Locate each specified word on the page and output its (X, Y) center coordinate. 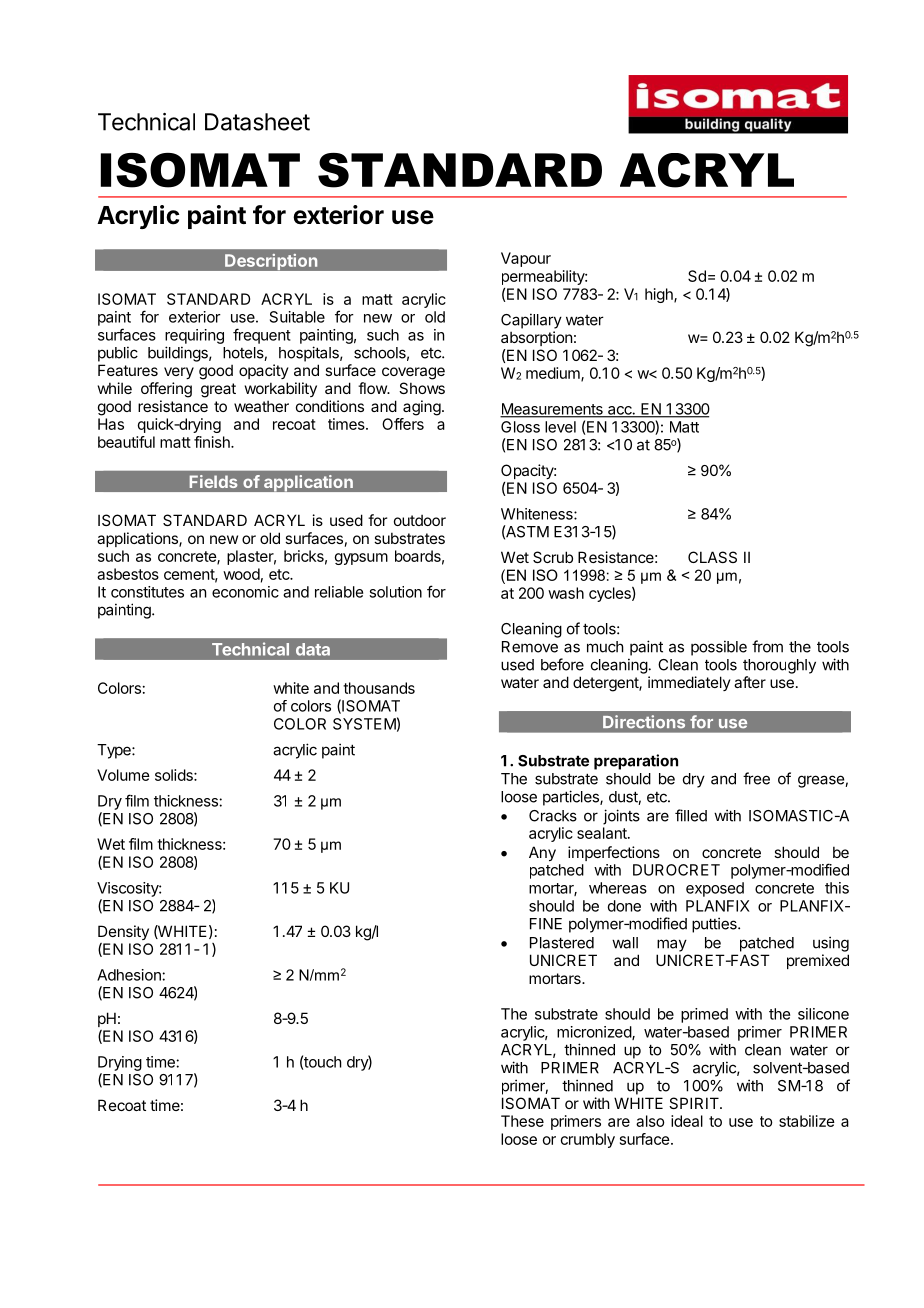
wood (241, 574)
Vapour (526, 259)
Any (542, 853)
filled (691, 815)
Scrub (553, 557)
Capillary (531, 321)
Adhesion (130, 975)
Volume (123, 775)
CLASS (712, 557)
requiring (194, 336)
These (522, 1121)
